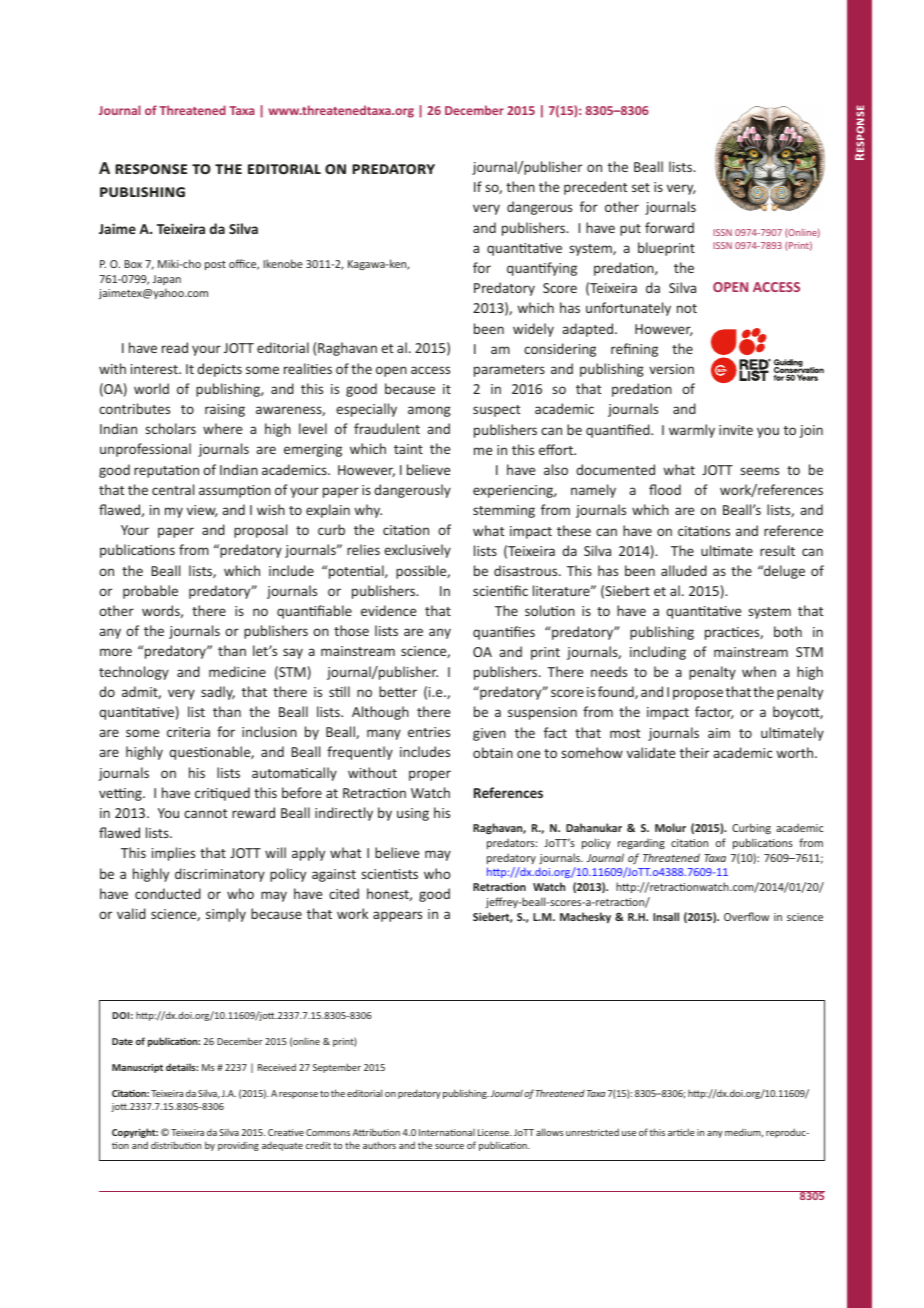 The width and height of the image is (924, 1308). Describe the element at coordinates (215, 265) in the image. I see `post` at that location.
